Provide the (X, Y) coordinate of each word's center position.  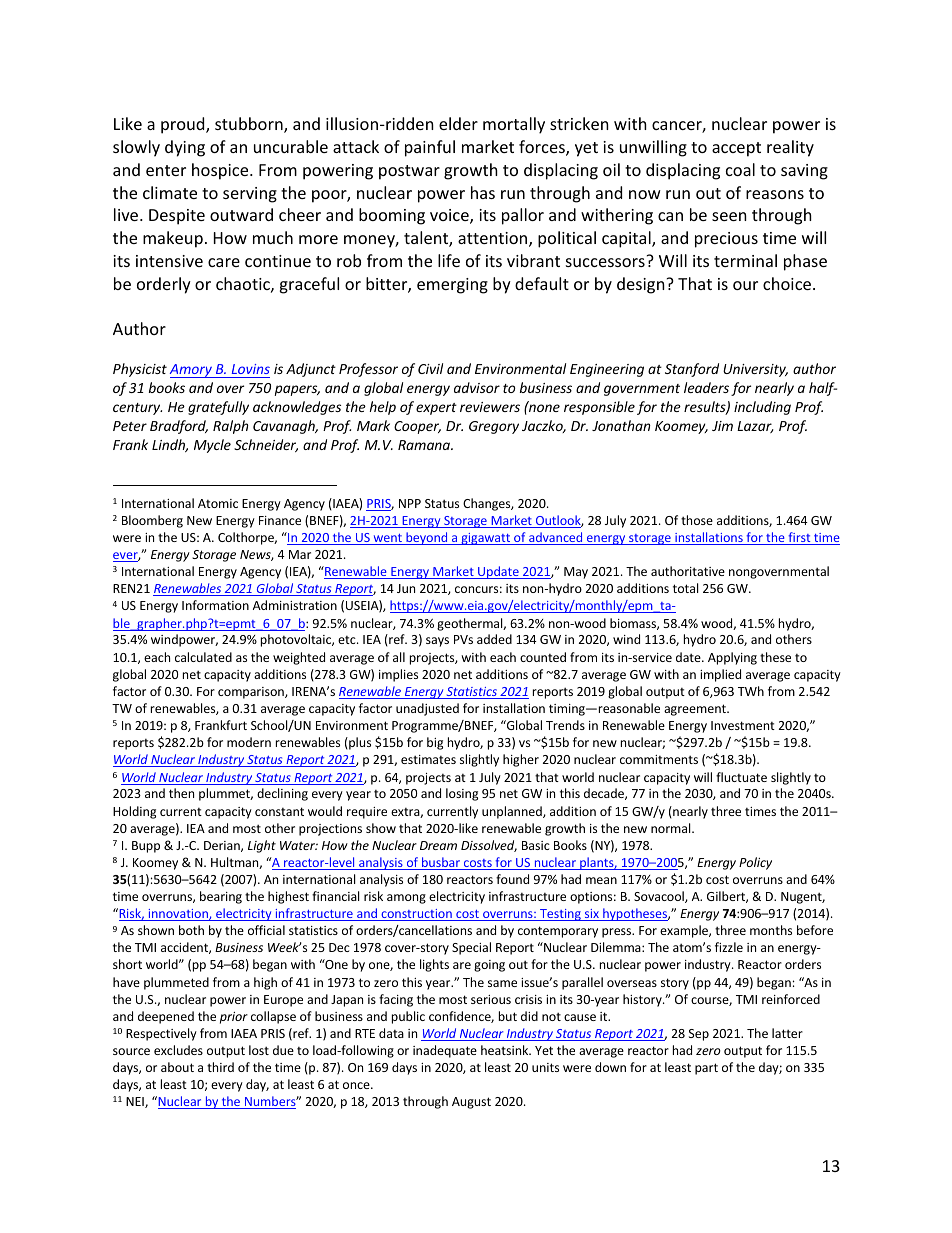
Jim (722, 426)
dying (185, 148)
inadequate (445, 1051)
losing (462, 794)
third (220, 1067)
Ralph (231, 427)
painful (430, 148)
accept (736, 149)
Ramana (425, 445)
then (181, 793)
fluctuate (741, 777)
